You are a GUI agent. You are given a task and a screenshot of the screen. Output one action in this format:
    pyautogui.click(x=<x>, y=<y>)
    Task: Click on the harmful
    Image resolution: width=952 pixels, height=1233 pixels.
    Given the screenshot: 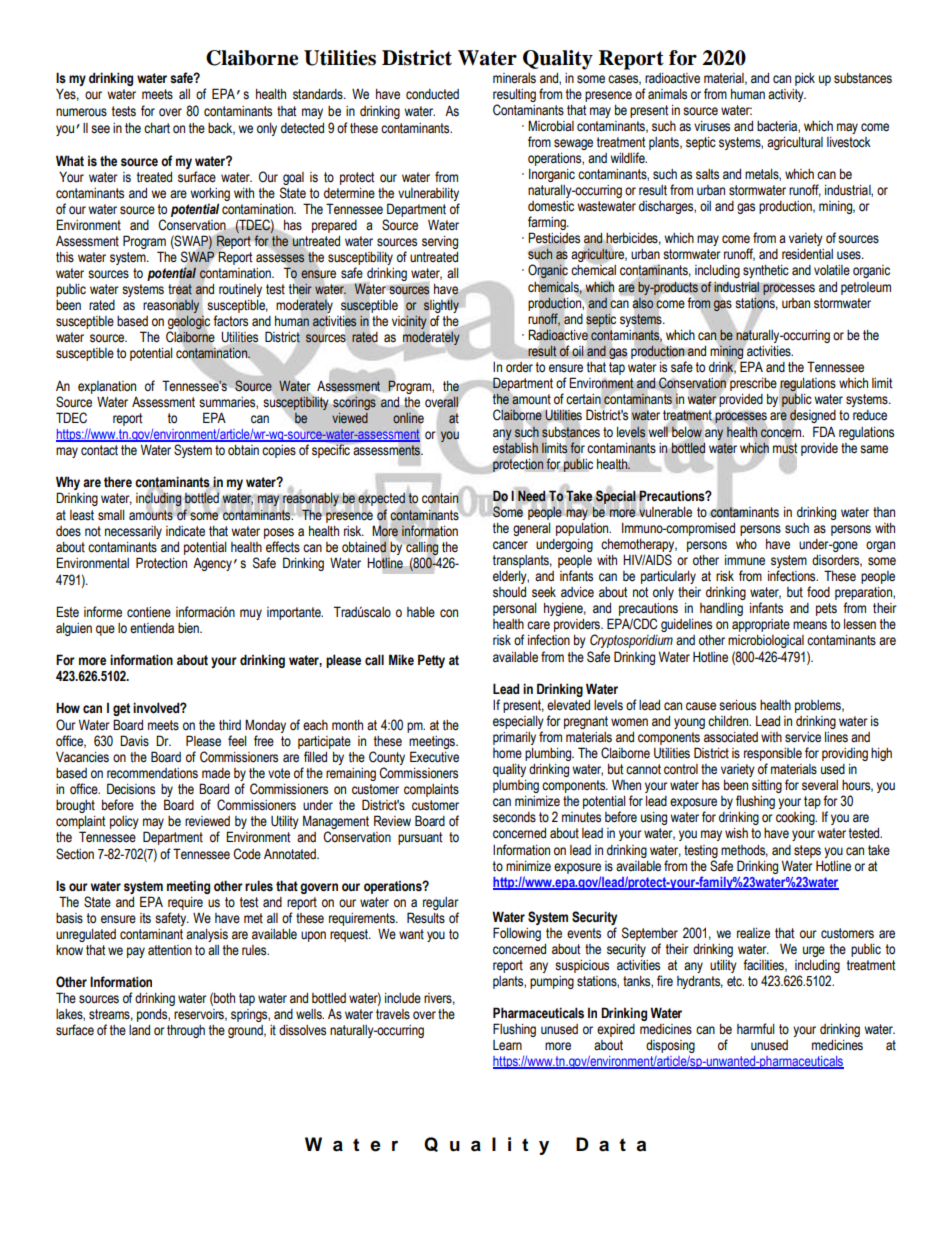 What is the action you would take?
    pyautogui.click(x=755, y=1029)
